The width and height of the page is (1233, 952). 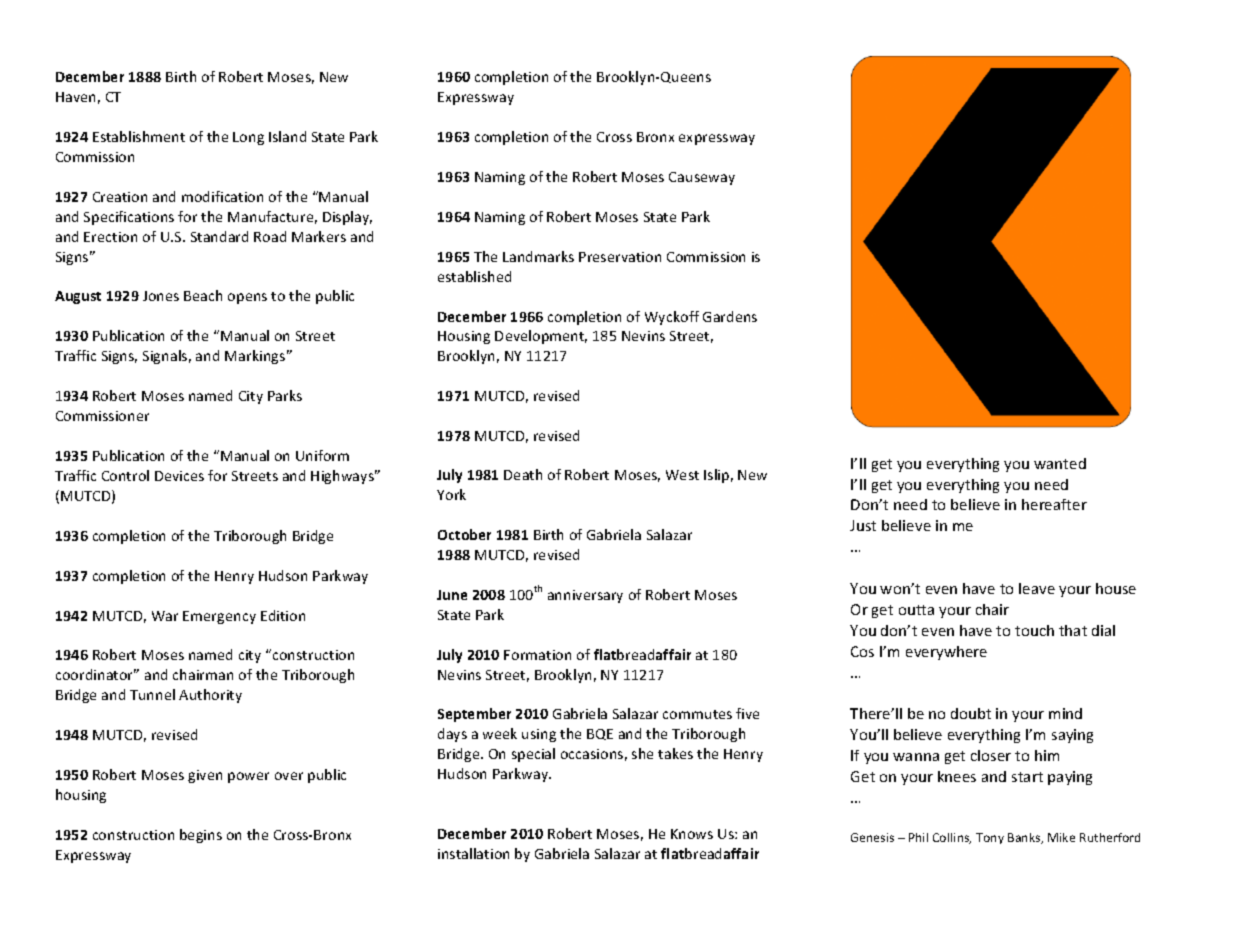 I want to click on Gardens, so click(x=730, y=316).
